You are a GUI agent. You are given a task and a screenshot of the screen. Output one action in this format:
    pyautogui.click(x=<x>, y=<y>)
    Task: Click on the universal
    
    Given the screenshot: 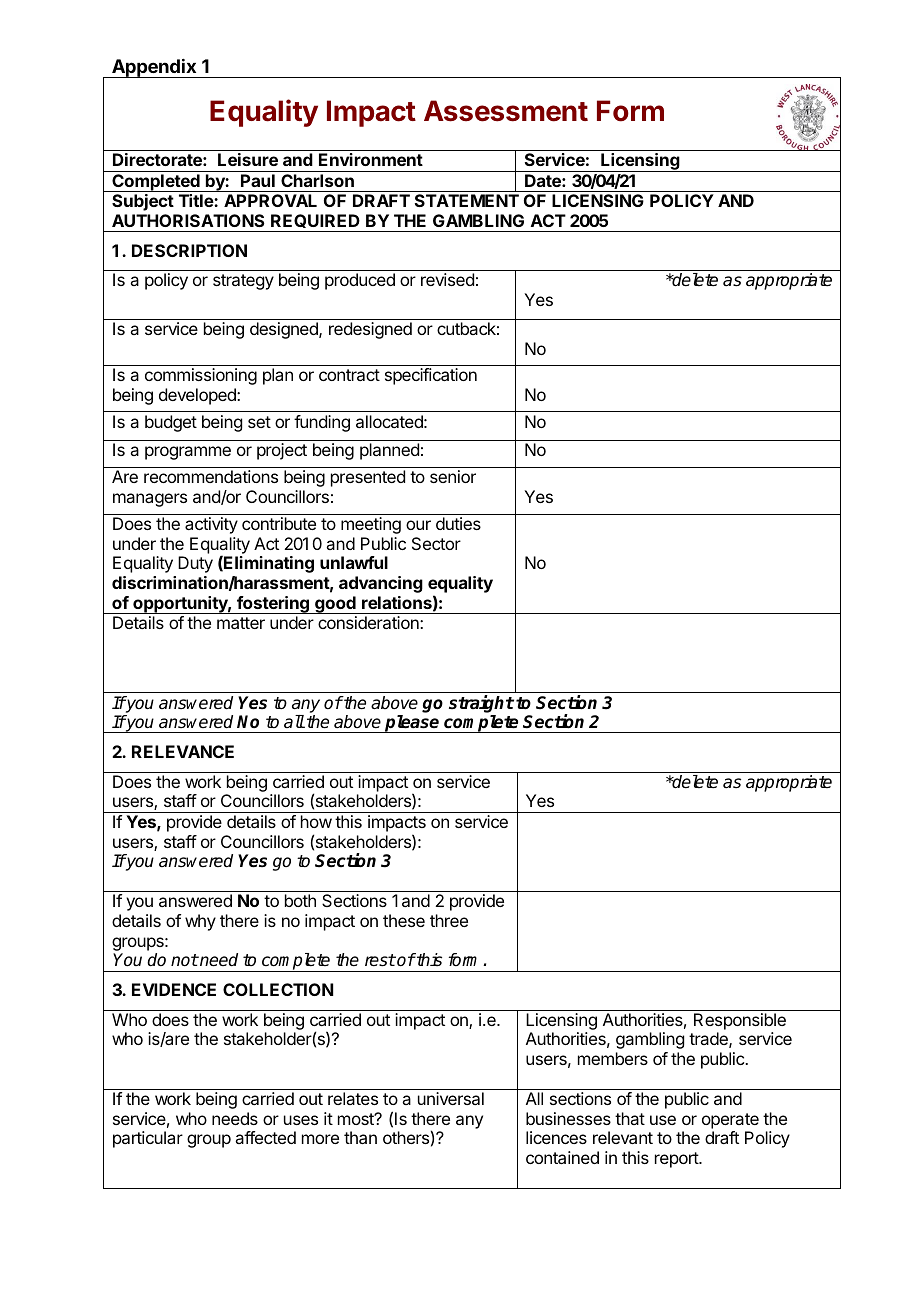 What is the action you would take?
    pyautogui.click(x=451, y=1098)
